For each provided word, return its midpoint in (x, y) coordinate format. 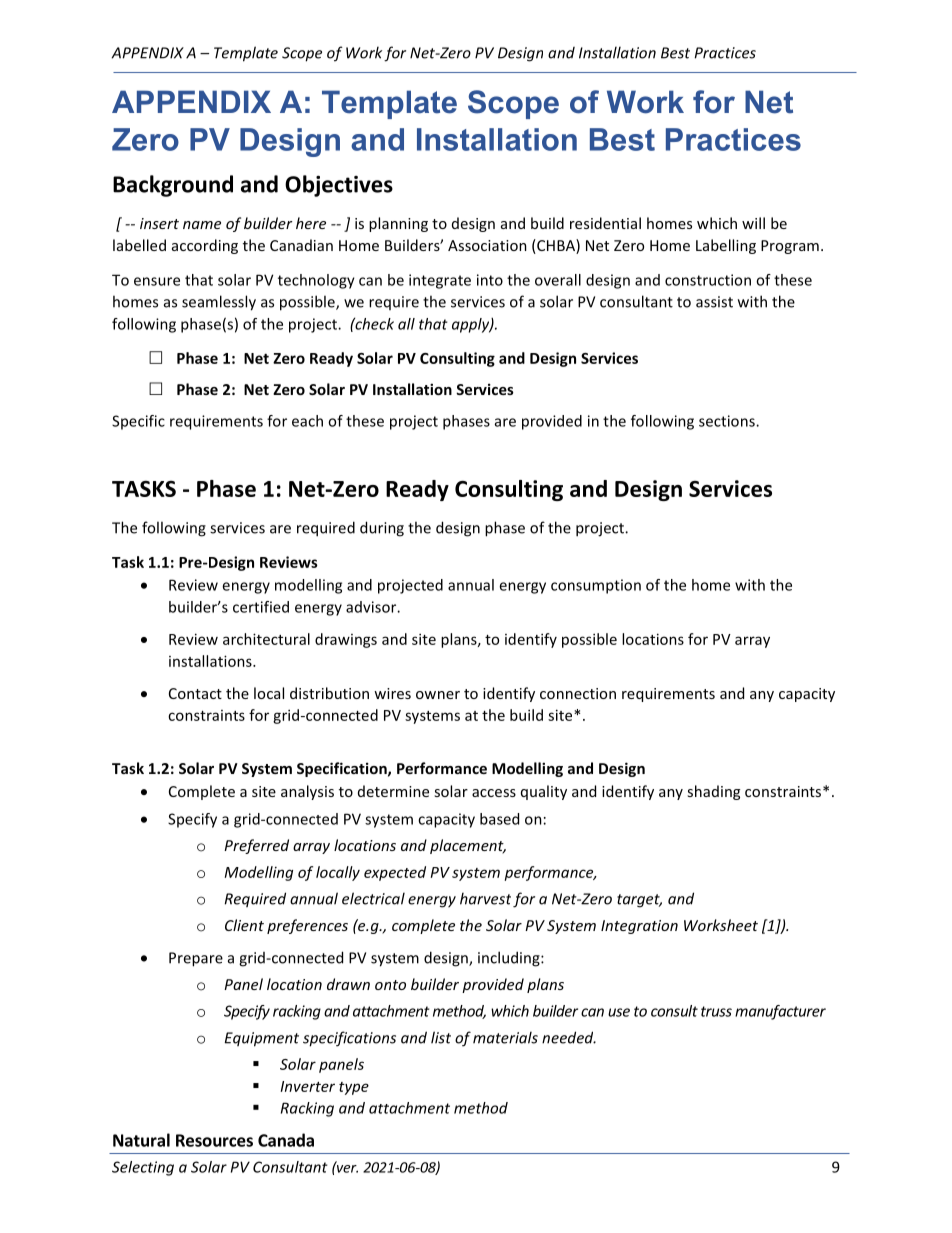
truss (716, 1011)
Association (487, 245)
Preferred (256, 846)
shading (713, 792)
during (382, 529)
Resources (214, 1140)
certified (261, 607)
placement (468, 846)
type (354, 1088)
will (753, 223)
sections (728, 421)
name (202, 225)
